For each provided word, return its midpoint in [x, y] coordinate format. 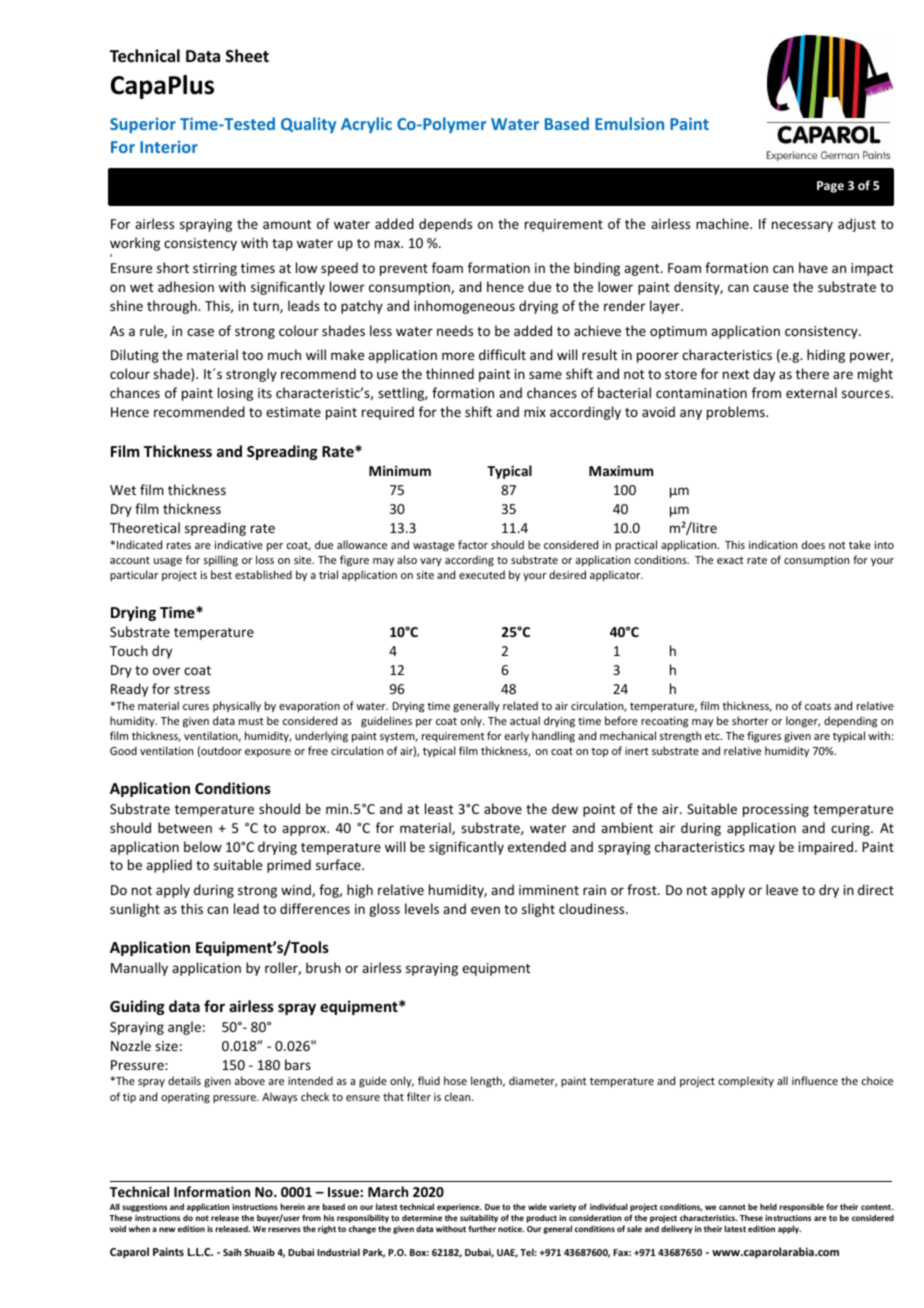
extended [537, 846]
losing [235, 394]
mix [535, 412]
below [203, 846]
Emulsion [629, 123]
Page [830, 187]
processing [776, 810]
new [167, 1229]
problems [737, 413]
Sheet [247, 56]
